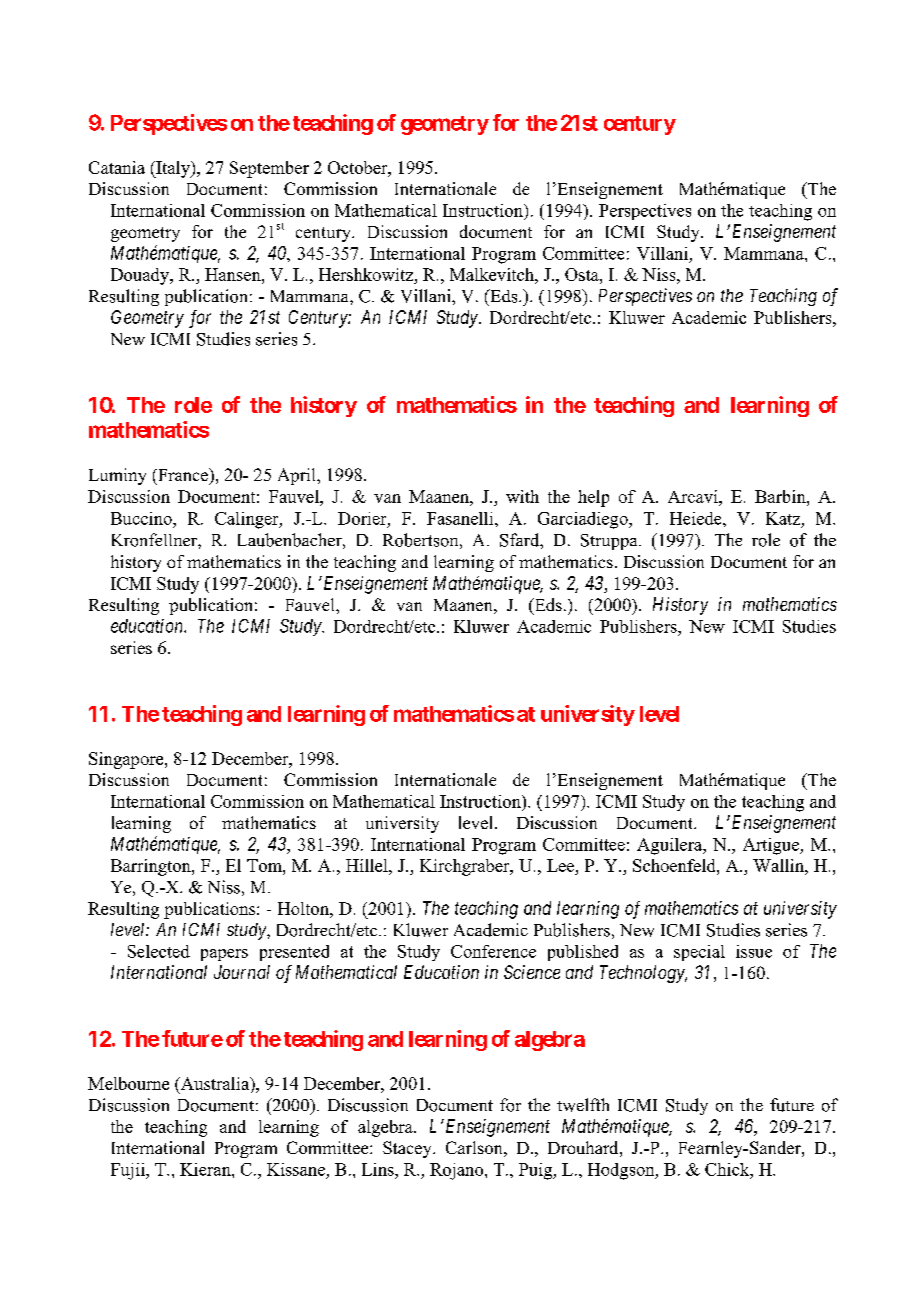  Describe the element at coordinates (269, 169) in the screenshot. I see `September` at that location.
